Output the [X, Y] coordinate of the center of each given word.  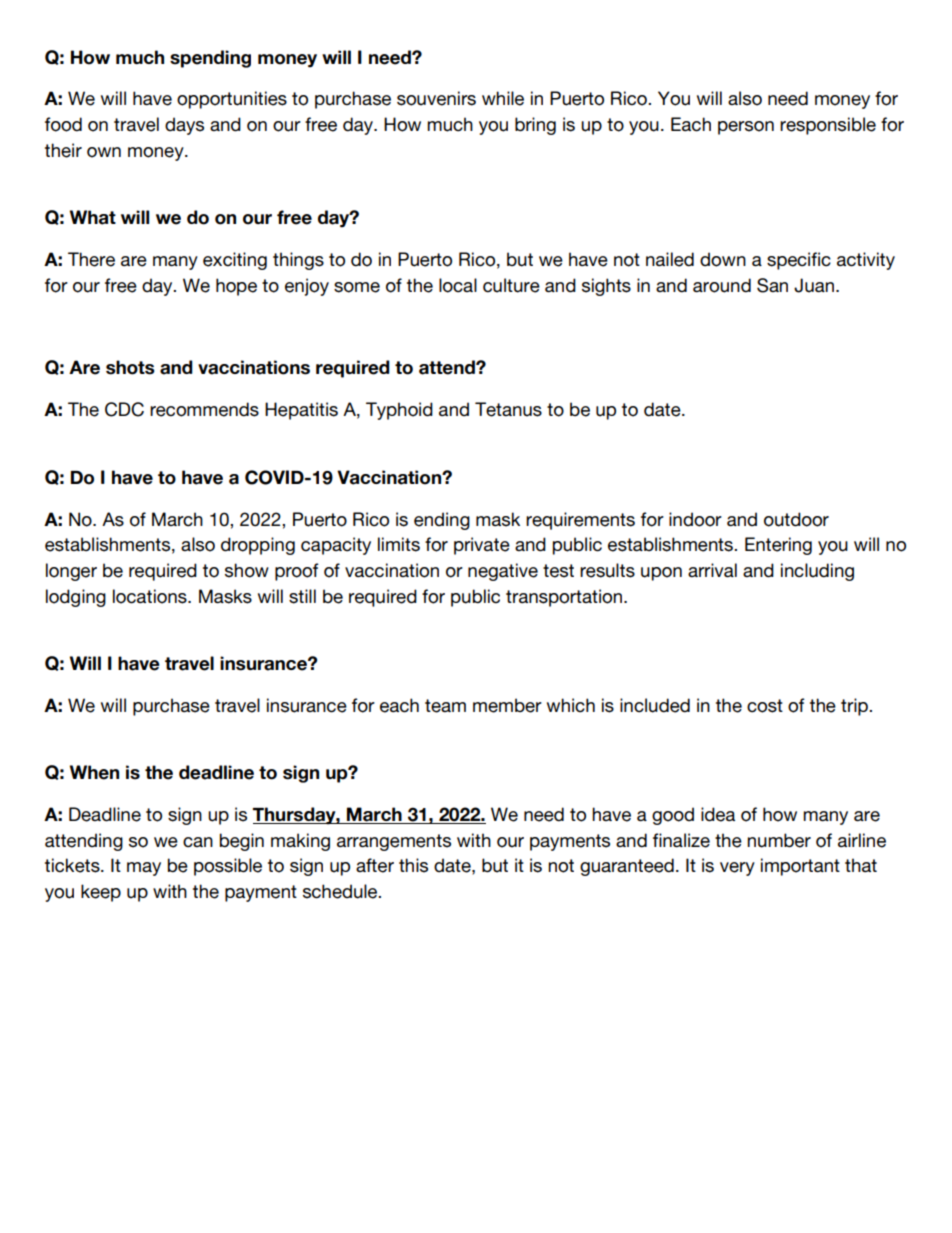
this [413, 865]
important [800, 867]
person [746, 128]
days [184, 126]
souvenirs [436, 98]
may [144, 869]
